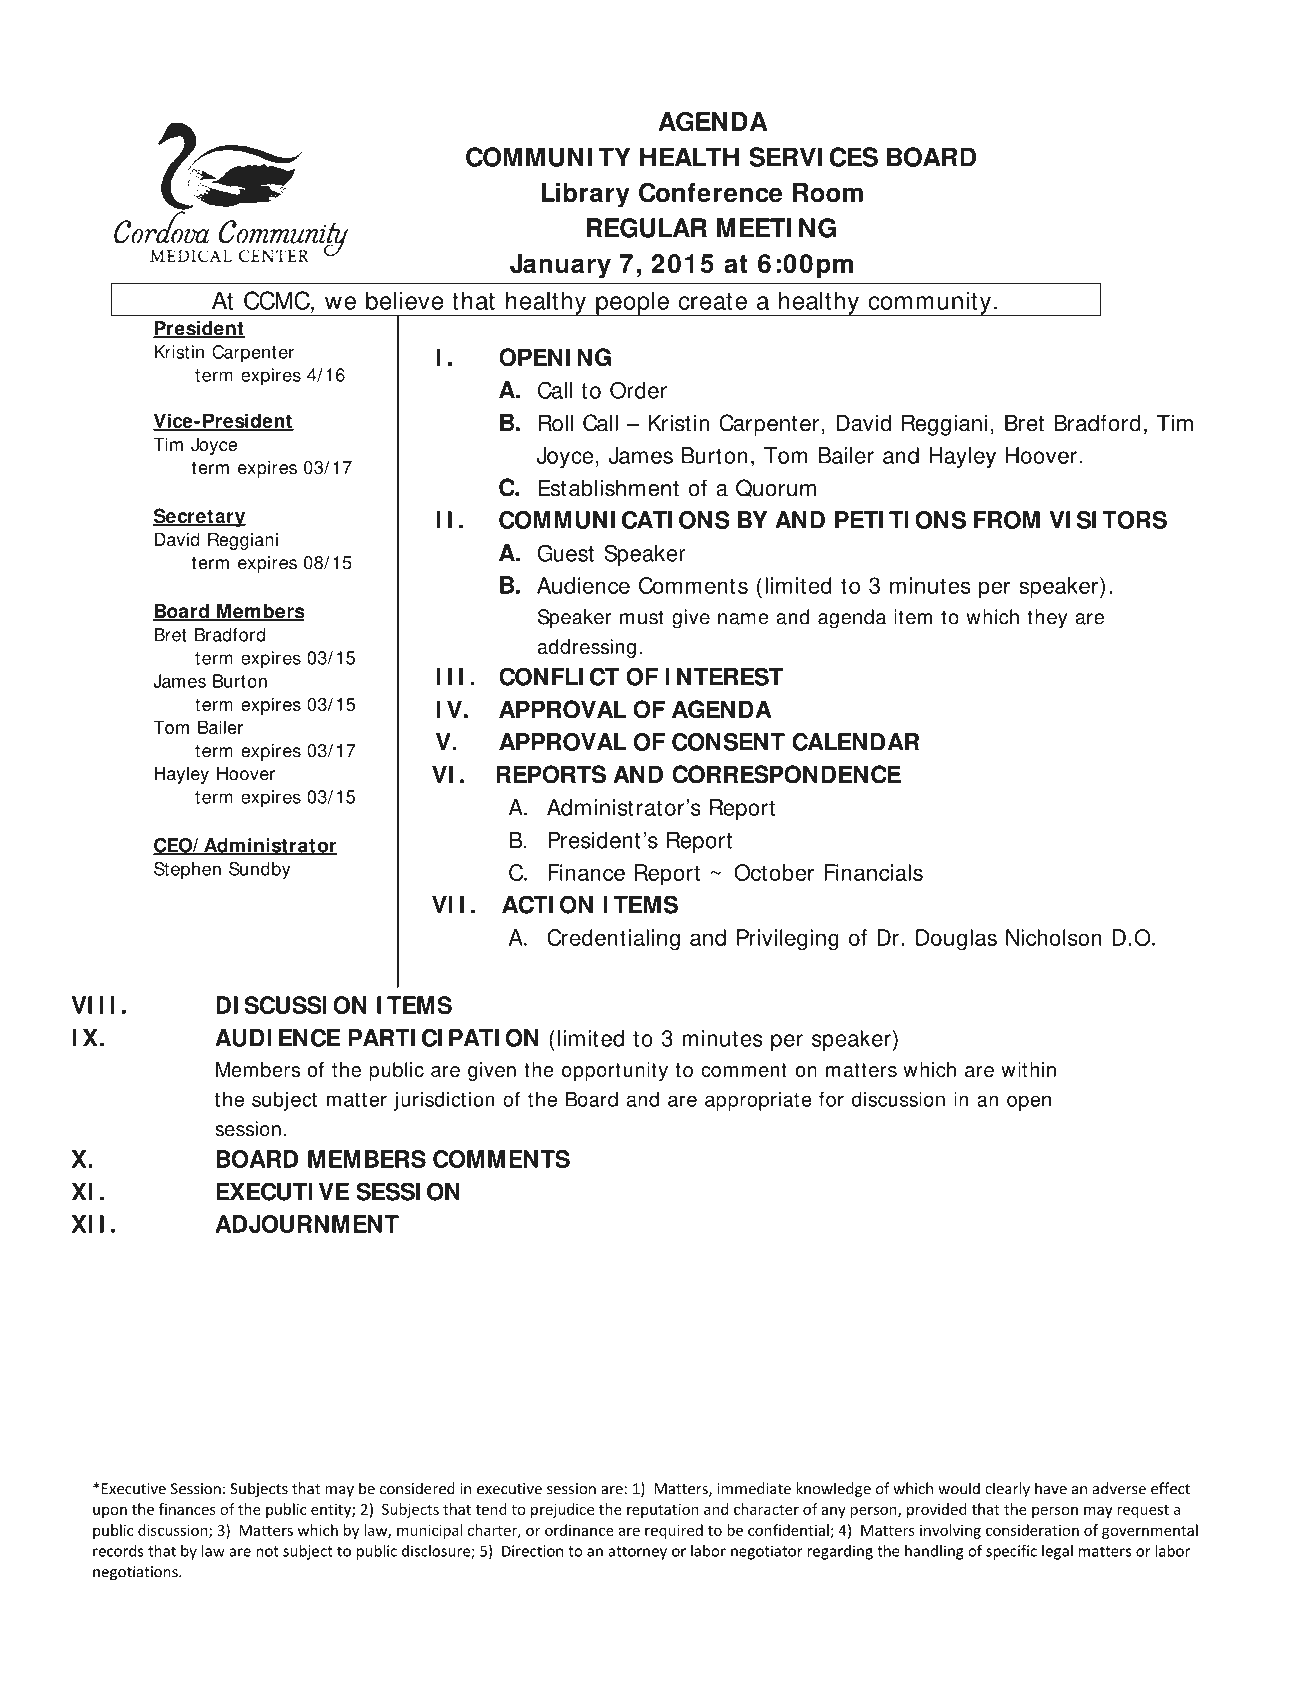 The width and height of the screenshot is (1304, 1688). What do you see at coordinates (199, 517) in the screenshot?
I see `Secretary` at bounding box center [199, 517].
